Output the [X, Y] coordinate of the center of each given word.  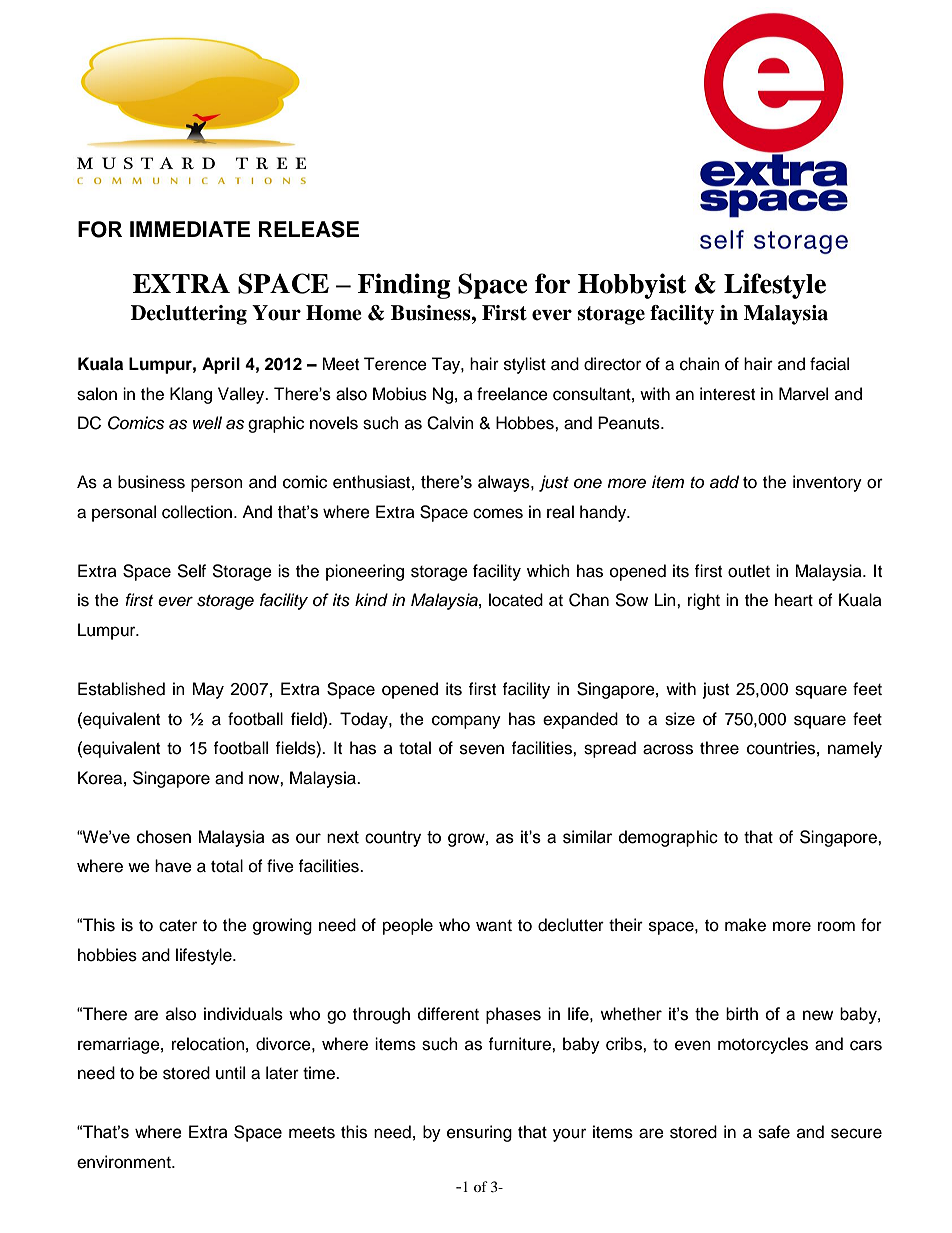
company [466, 722]
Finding [404, 286]
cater [178, 926]
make [745, 925]
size [680, 719]
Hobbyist [632, 286]
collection [198, 512]
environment [125, 1162]
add [724, 482]
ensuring [479, 1133]
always [505, 483]
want [494, 926]
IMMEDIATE [190, 229]
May [208, 690]
